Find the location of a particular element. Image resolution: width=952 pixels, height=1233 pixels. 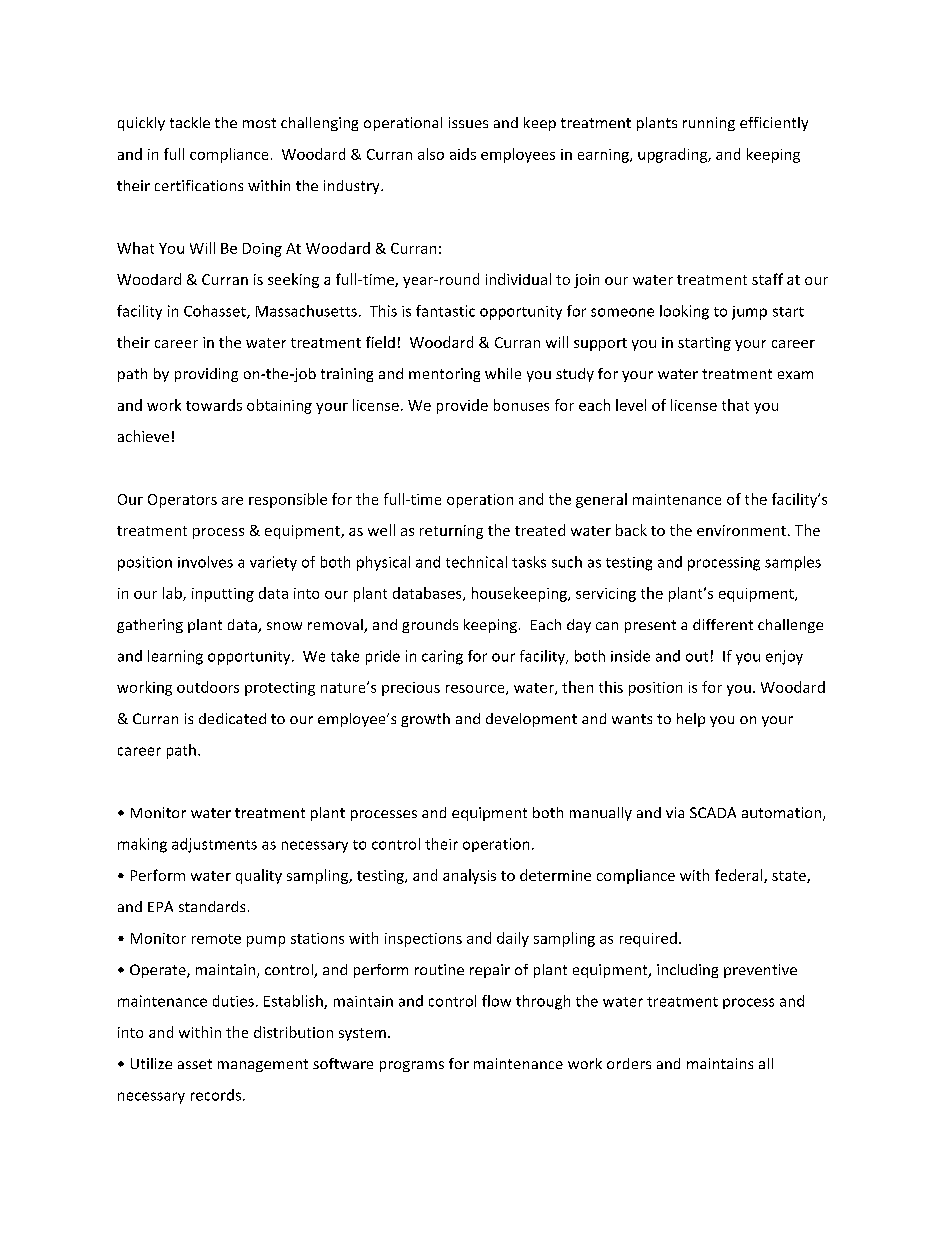

programs is located at coordinates (412, 1066).
